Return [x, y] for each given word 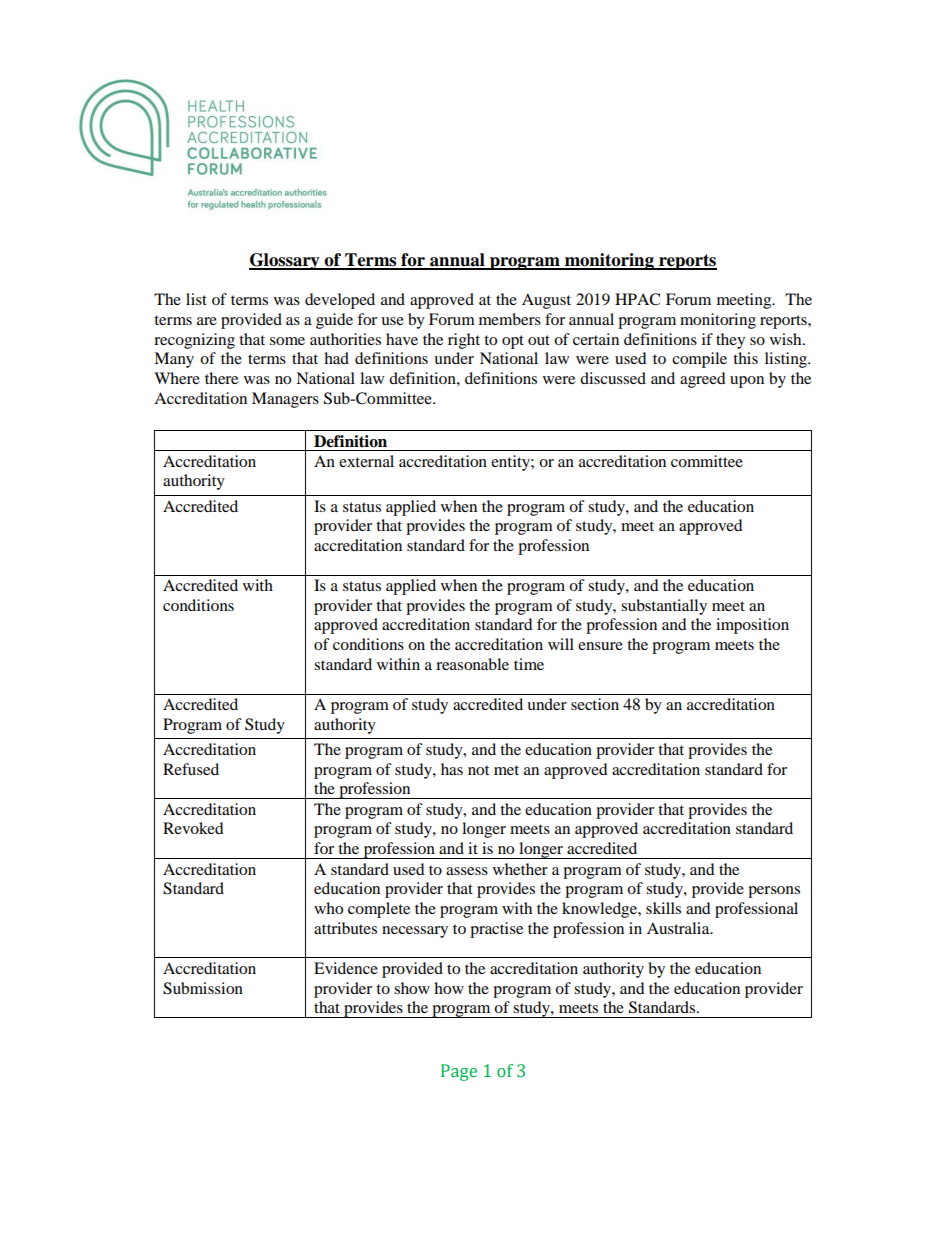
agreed [703, 380]
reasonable [472, 664]
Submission [203, 988]
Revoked [193, 828]
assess [467, 871]
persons [774, 892]
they [730, 341]
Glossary [285, 261]
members [510, 319]
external [366, 461]
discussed [613, 378]
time [529, 664]
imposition [752, 626]
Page [459, 1072]
